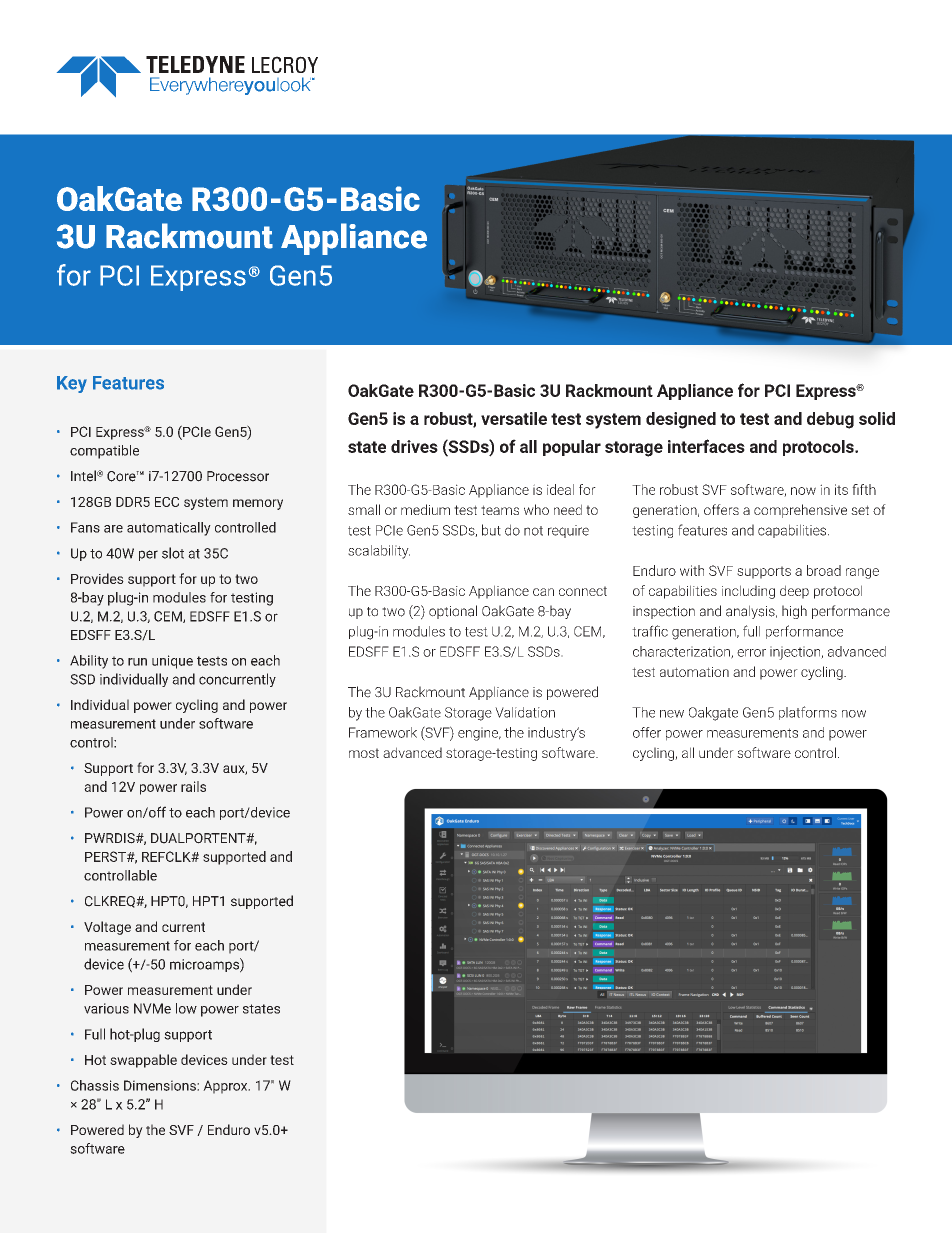  I want to click on rails, so click(193, 786).
